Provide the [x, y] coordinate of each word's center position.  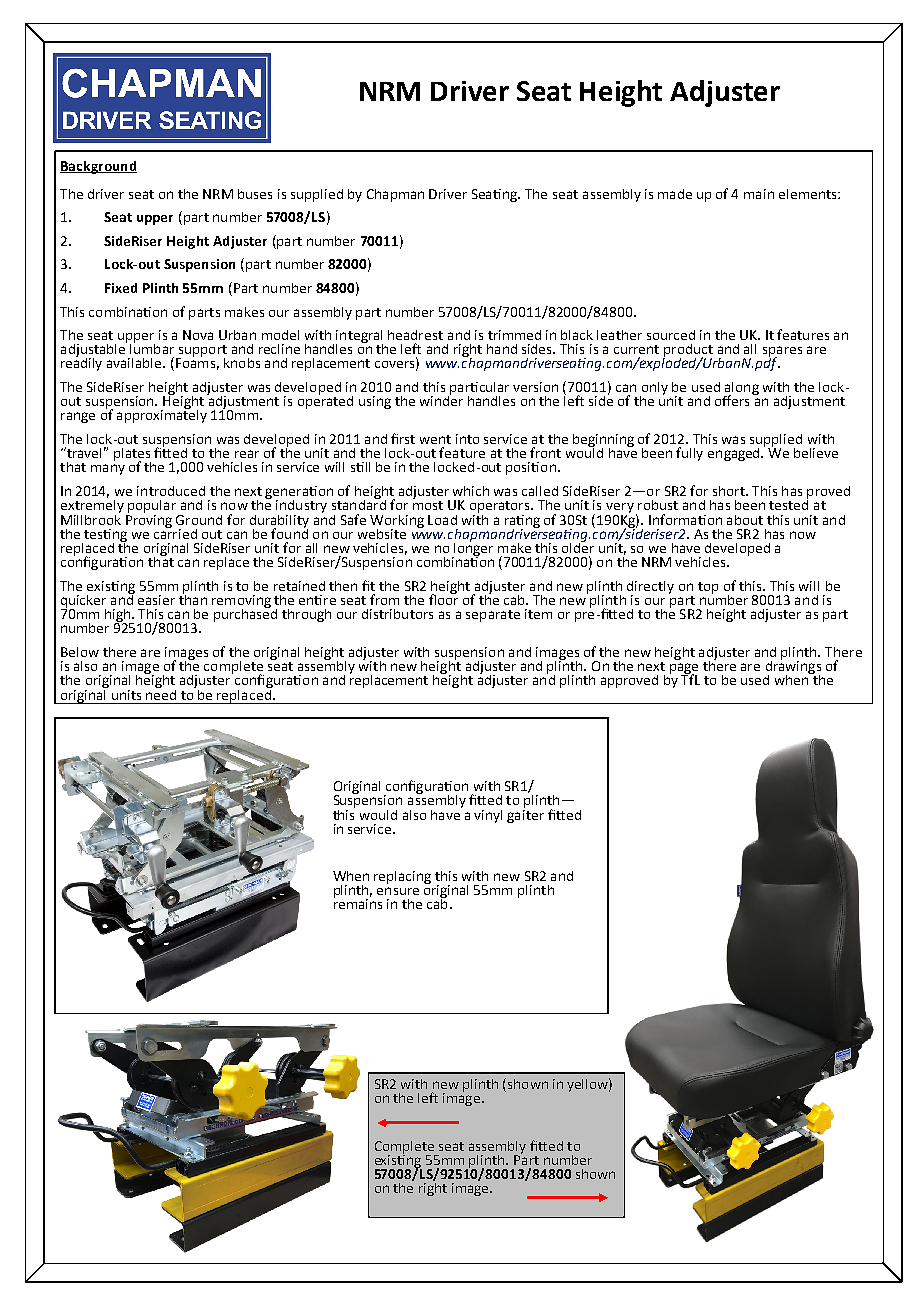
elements [809, 194]
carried [175, 532]
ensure [398, 891]
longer [472, 549]
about [745, 520]
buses [255, 194]
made [675, 194]
